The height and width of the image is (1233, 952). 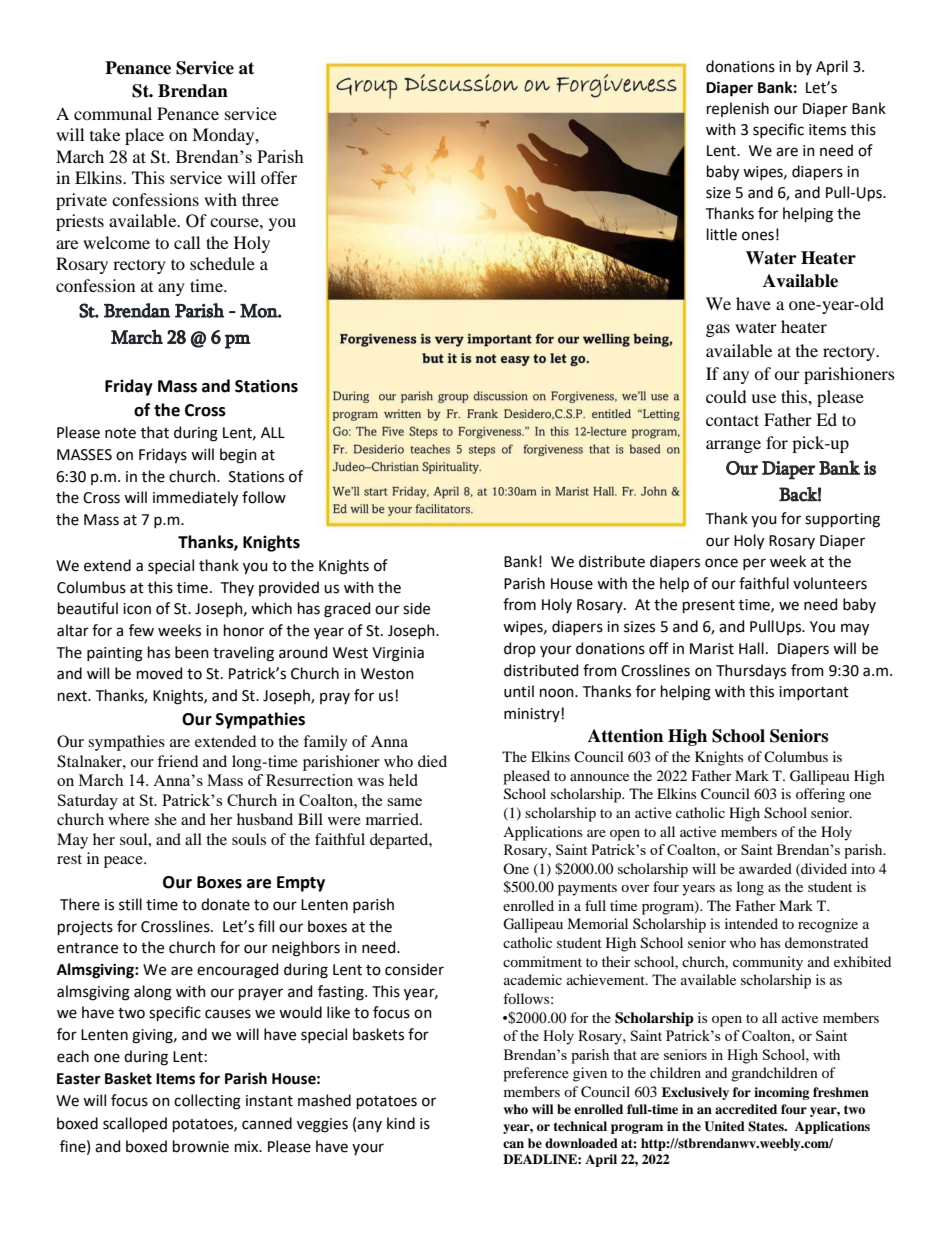 I want to click on few, so click(x=141, y=630).
